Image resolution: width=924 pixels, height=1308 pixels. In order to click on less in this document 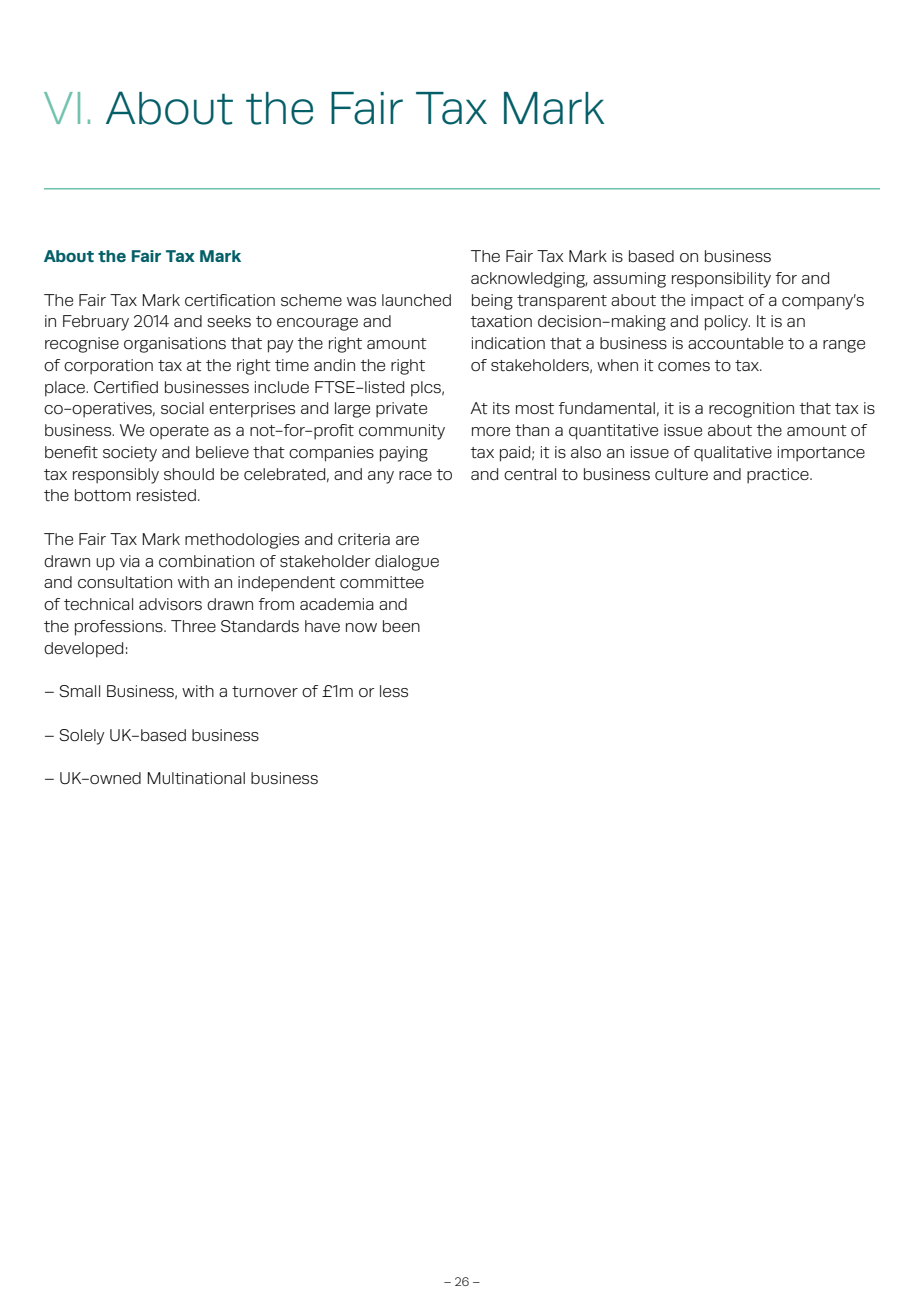, I will do `click(394, 691)`.
